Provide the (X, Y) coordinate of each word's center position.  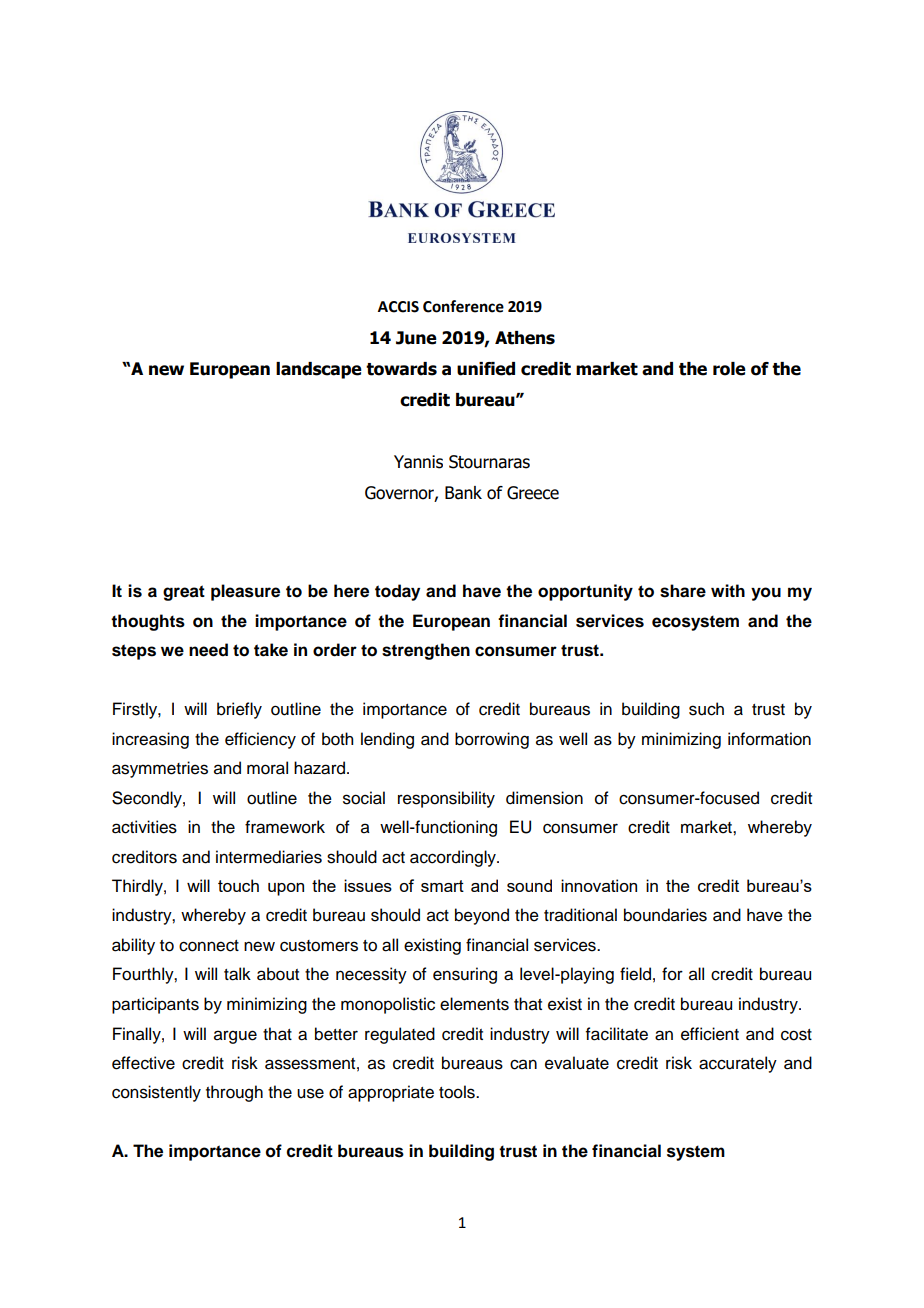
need (208, 650)
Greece (533, 493)
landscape (319, 370)
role (729, 369)
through (234, 1093)
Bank (463, 493)
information (769, 739)
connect (209, 946)
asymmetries (160, 769)
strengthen (426, 651)
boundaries (665, 915)
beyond (482, 916)
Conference (463, 306)
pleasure (245, 592)
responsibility (446, 799)
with (728, 590)
